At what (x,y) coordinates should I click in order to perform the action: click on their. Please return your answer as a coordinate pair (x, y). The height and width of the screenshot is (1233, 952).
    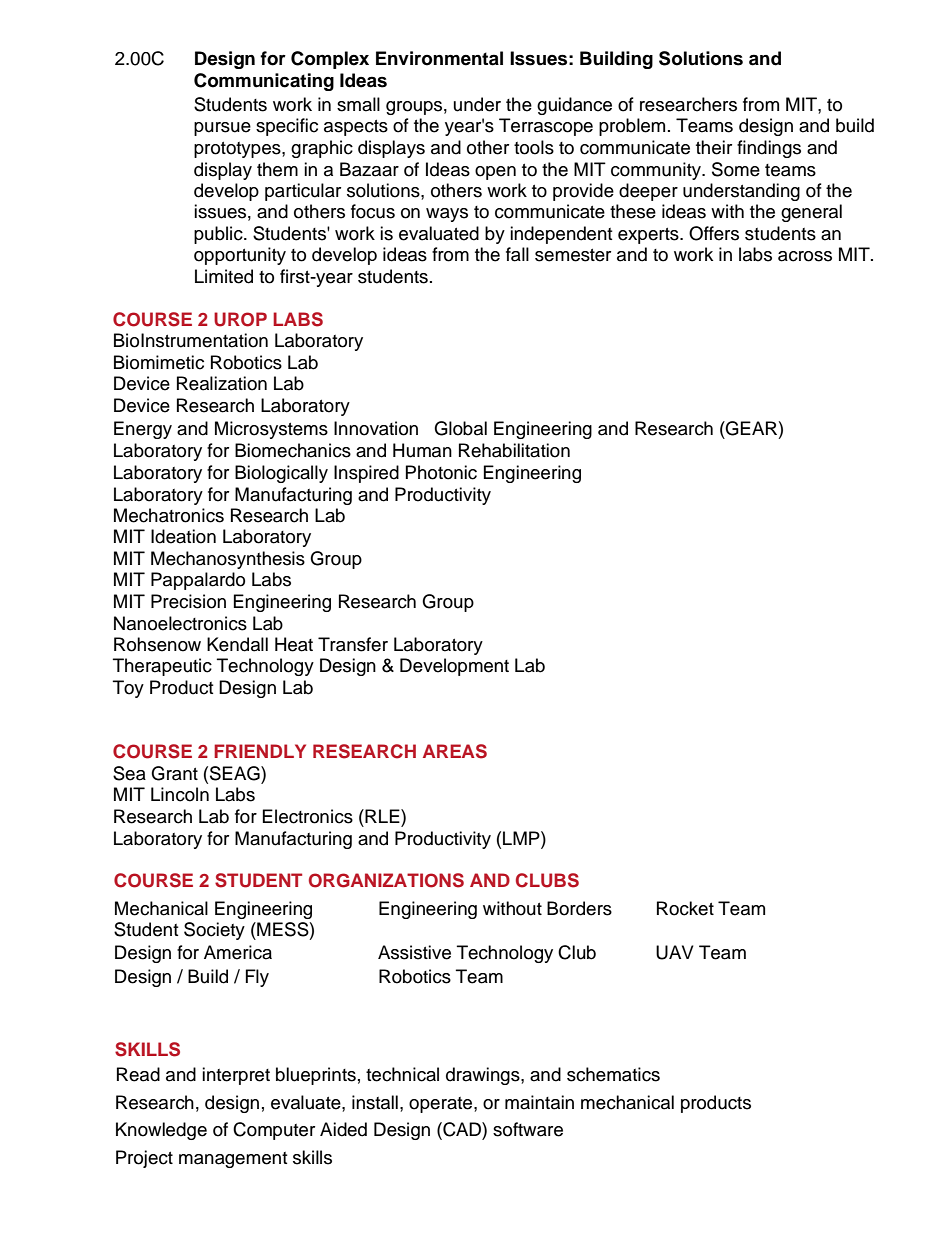
    Looking at the image, I should click on (714, 147).
